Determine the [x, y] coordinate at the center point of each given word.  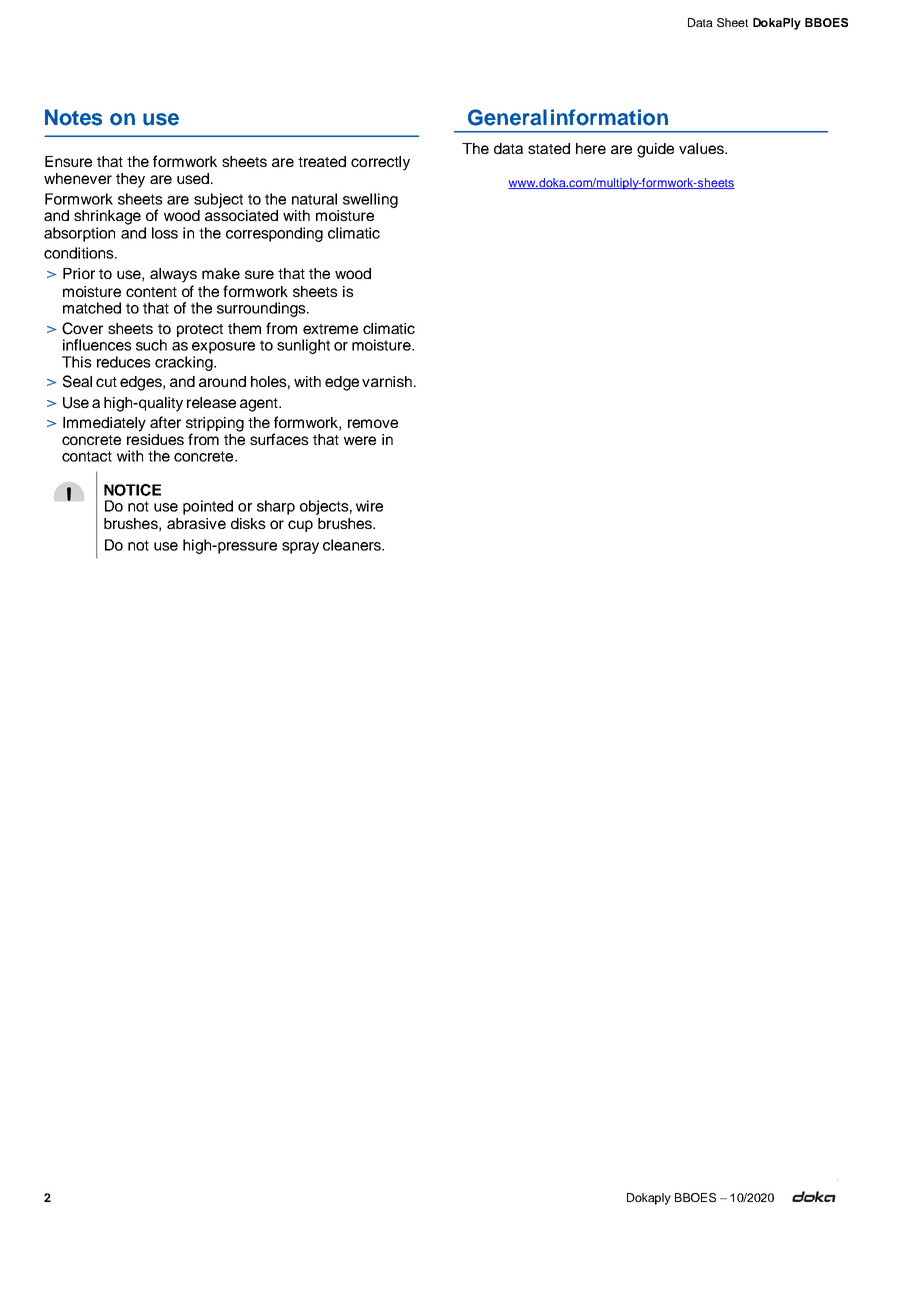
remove [373, 423]
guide [655, 150]
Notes [73, 117]
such [151, 345]
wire [369, 506]
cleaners [353, 545]
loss [165, 233]
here [591, 148]
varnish [387, 381]
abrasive [196, 523]
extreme [330, 329]
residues [155, 438]
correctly [380, 163]
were [360, 440]
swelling [370, 200]
